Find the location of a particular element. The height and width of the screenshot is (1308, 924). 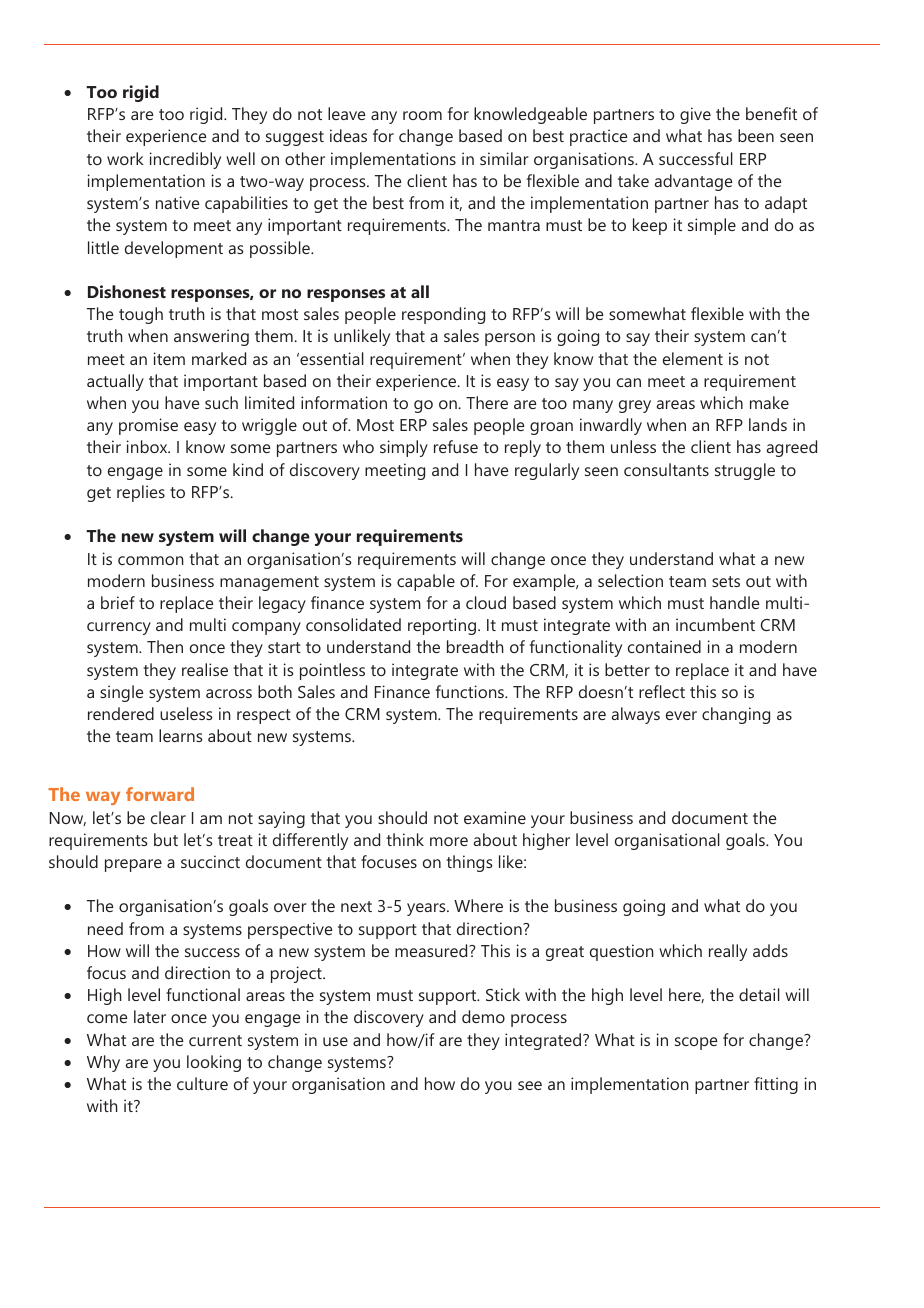

refuse is located at coordinates (456, 446).
